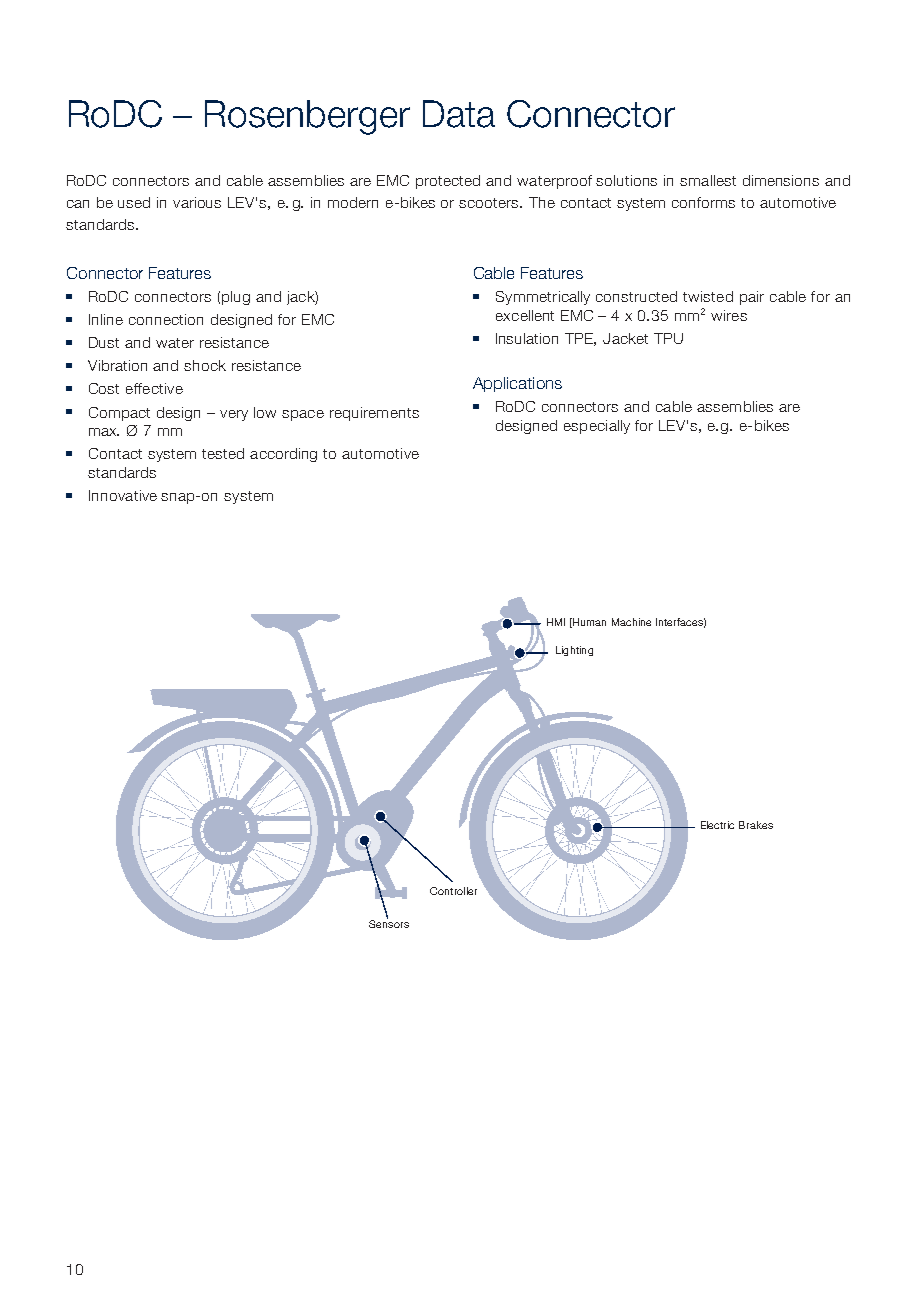  I want to click on according, so click(283, 455).
